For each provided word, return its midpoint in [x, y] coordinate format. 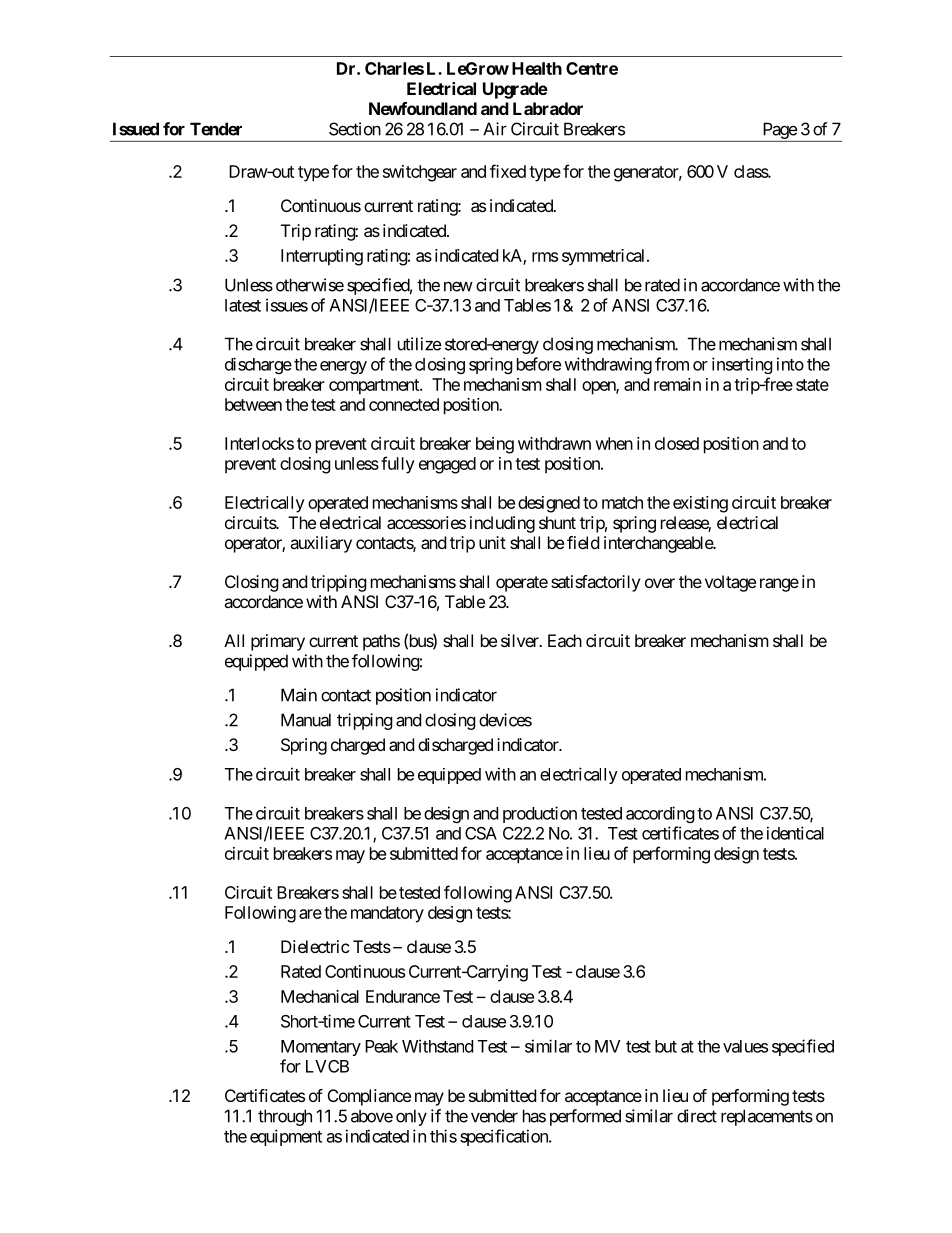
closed [677, 443]
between [253, 404]
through [285, 1117]
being [495, 445]
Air [495, 129]
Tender [216, 129]
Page [780, 130]
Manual [306, 720]
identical [795, 833]
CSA [481, 833]
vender [494, 1116]
